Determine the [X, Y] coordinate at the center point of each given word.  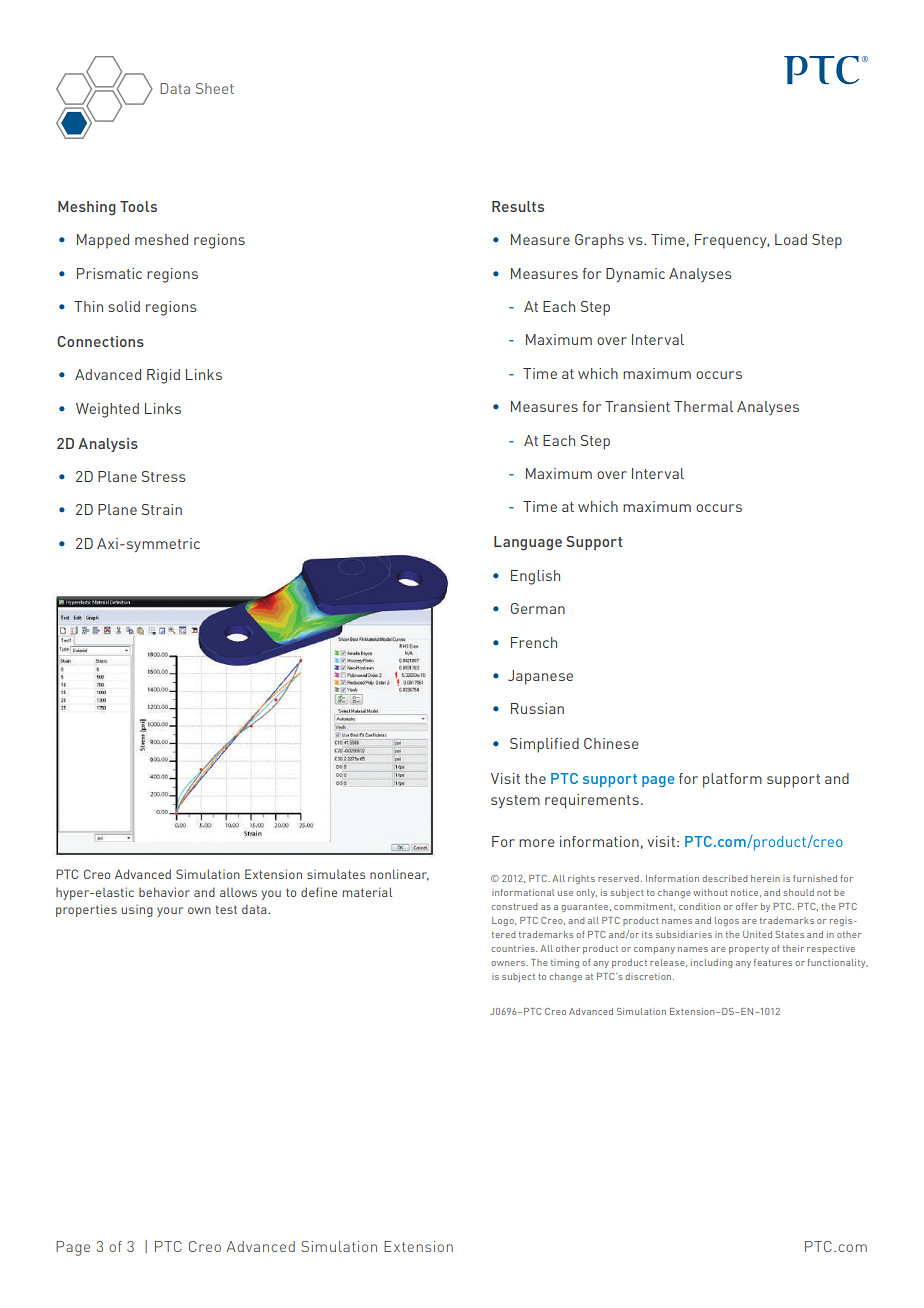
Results [518, 206]
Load [791, 239]
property [749, 950]
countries [514, 949]
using [137, 911]
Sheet [215, 88]
